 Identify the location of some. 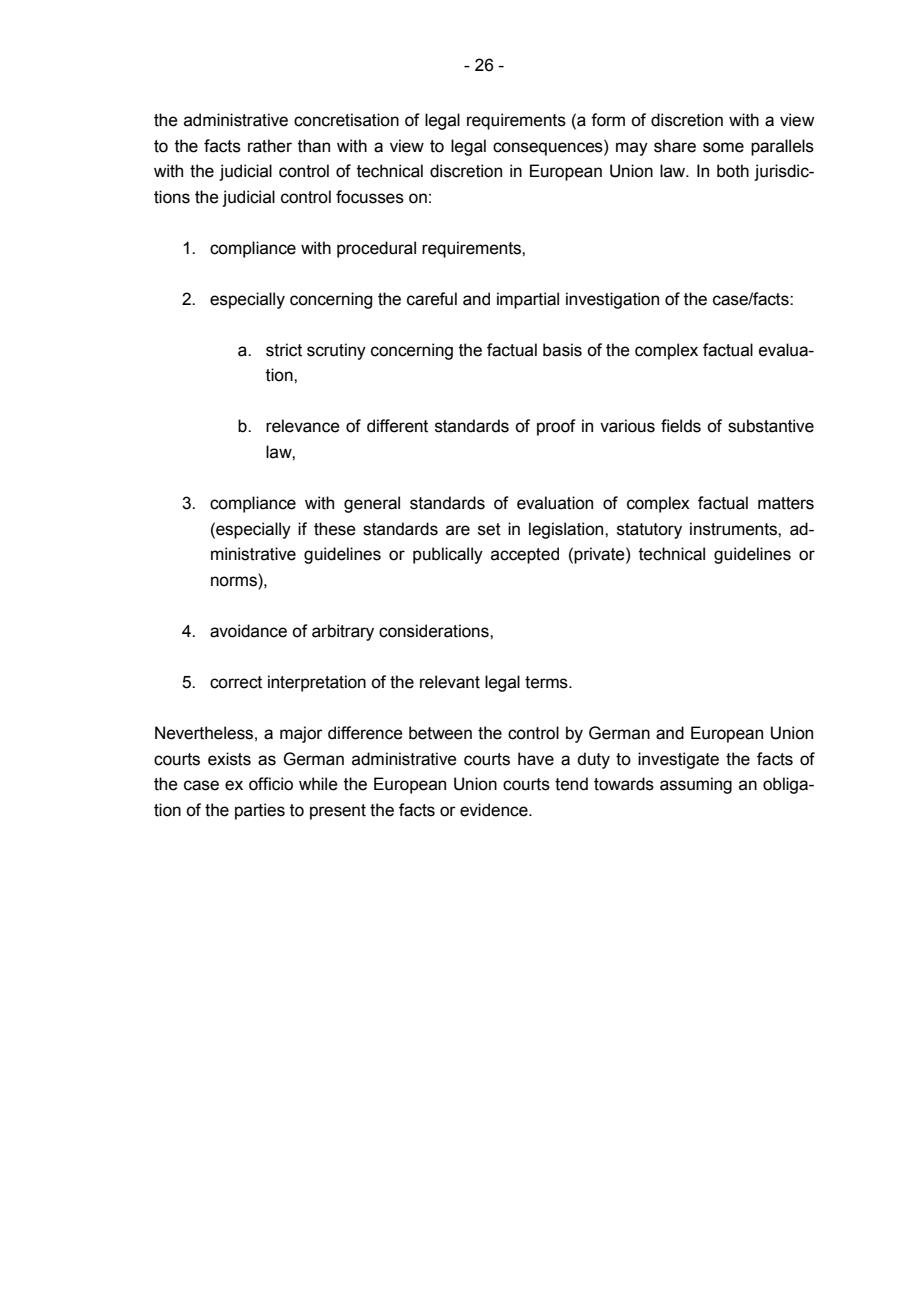
(723, 147).
